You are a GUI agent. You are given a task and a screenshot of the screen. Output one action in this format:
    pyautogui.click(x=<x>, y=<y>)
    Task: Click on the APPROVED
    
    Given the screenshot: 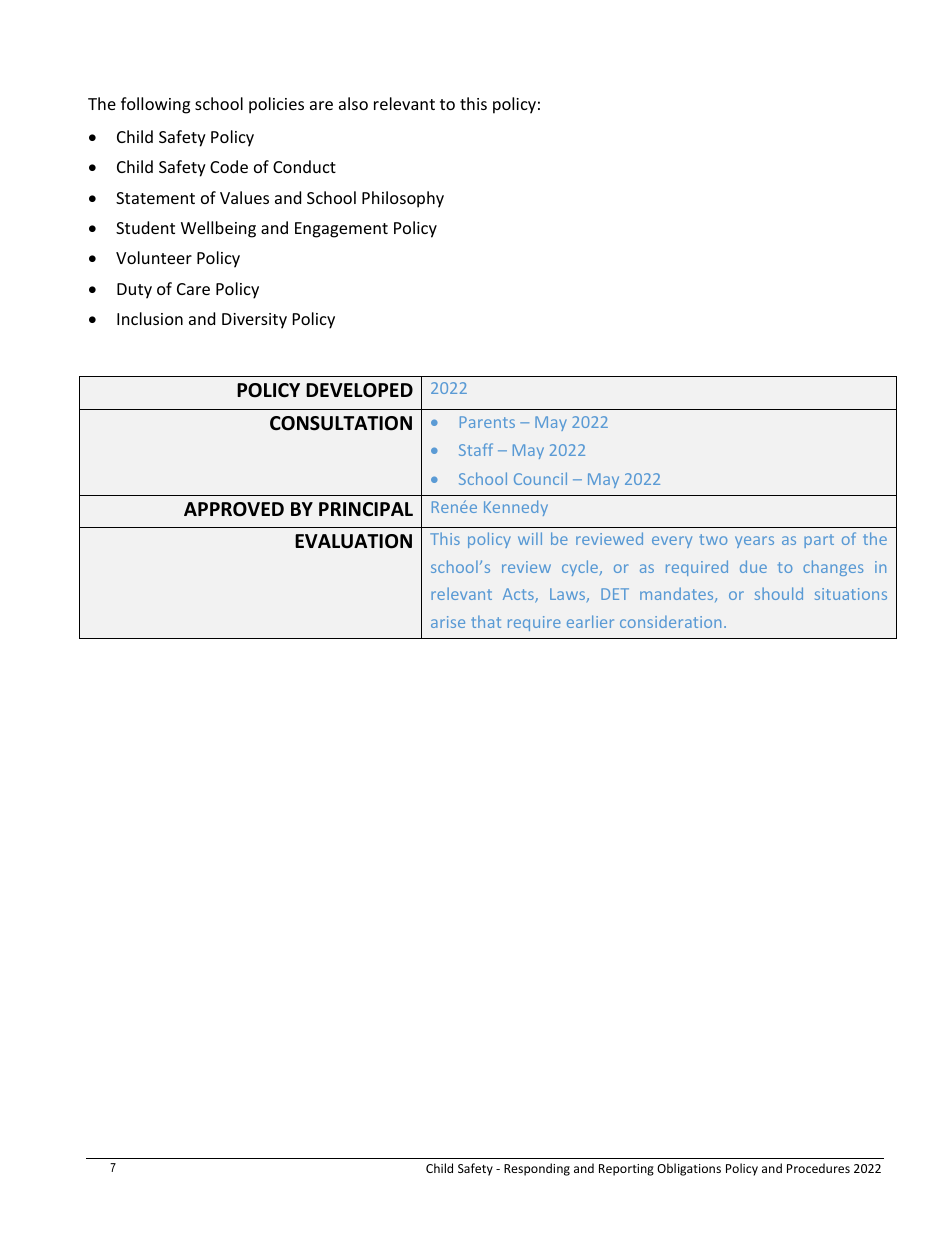 What is the action you would take?
    pyautogui.click(x=234, y=509)
